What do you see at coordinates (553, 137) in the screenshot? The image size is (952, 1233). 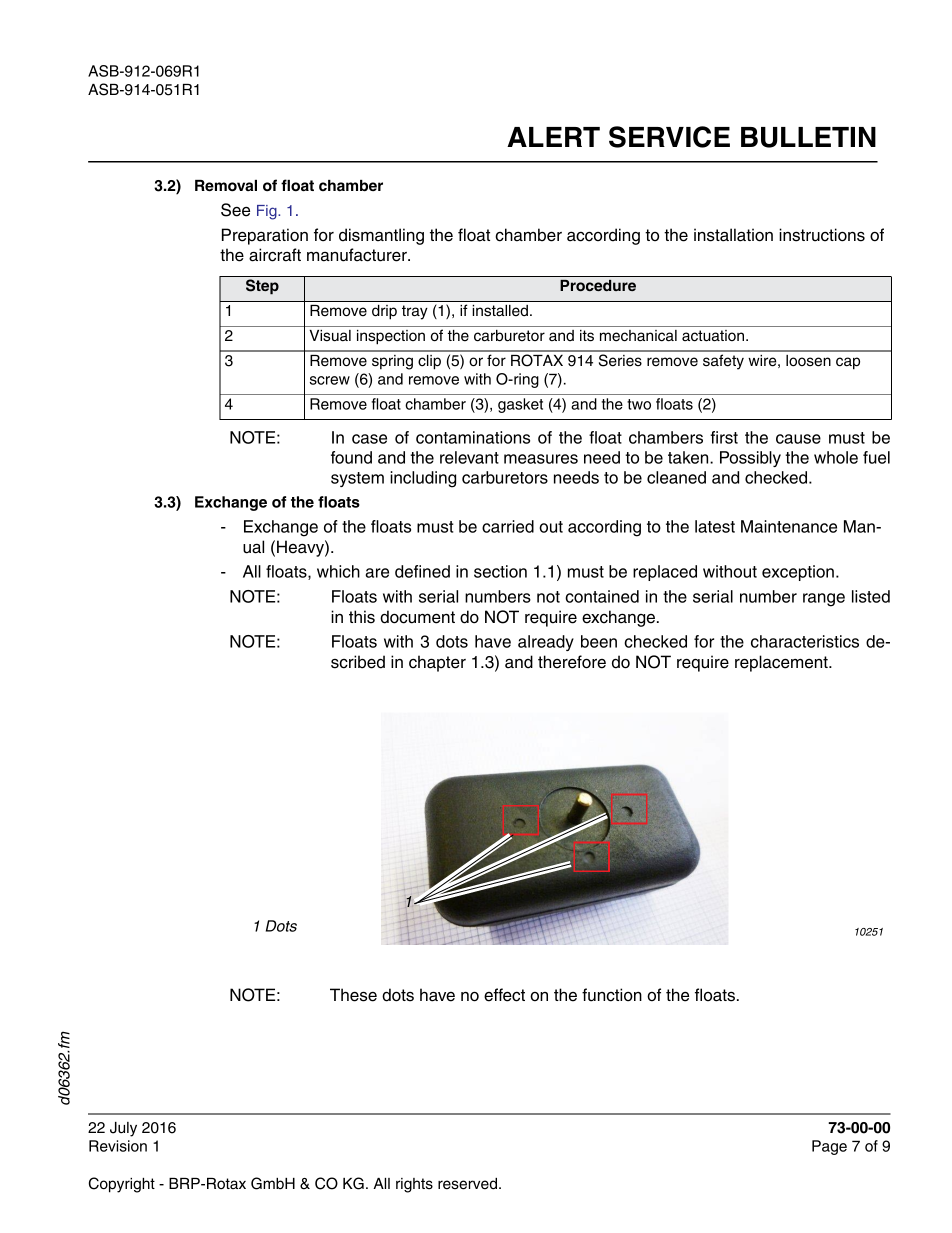 I see `ALERT` at bounding box center [553, 137].
